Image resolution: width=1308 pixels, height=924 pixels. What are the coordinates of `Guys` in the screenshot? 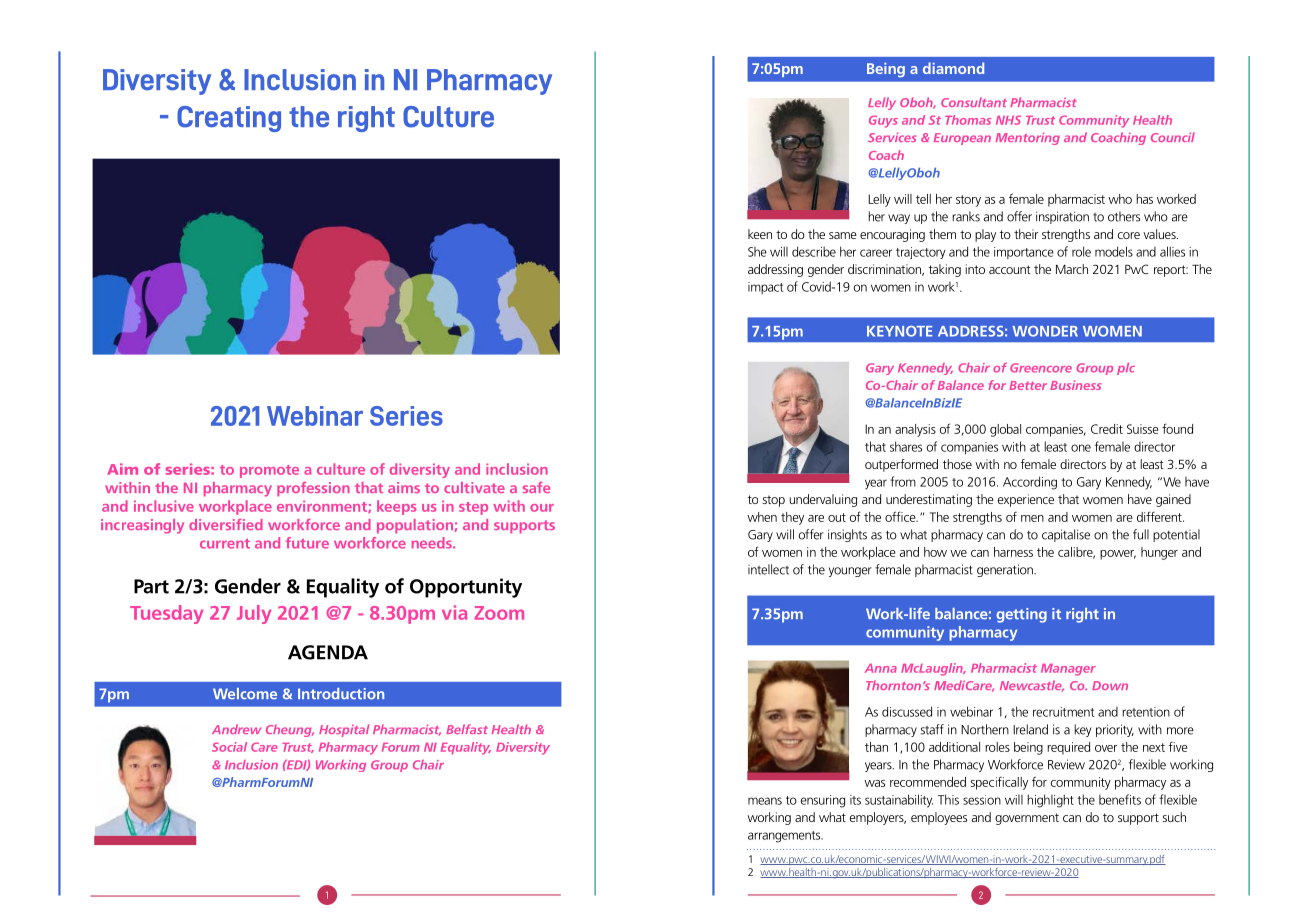 It's located at (883, 121).
